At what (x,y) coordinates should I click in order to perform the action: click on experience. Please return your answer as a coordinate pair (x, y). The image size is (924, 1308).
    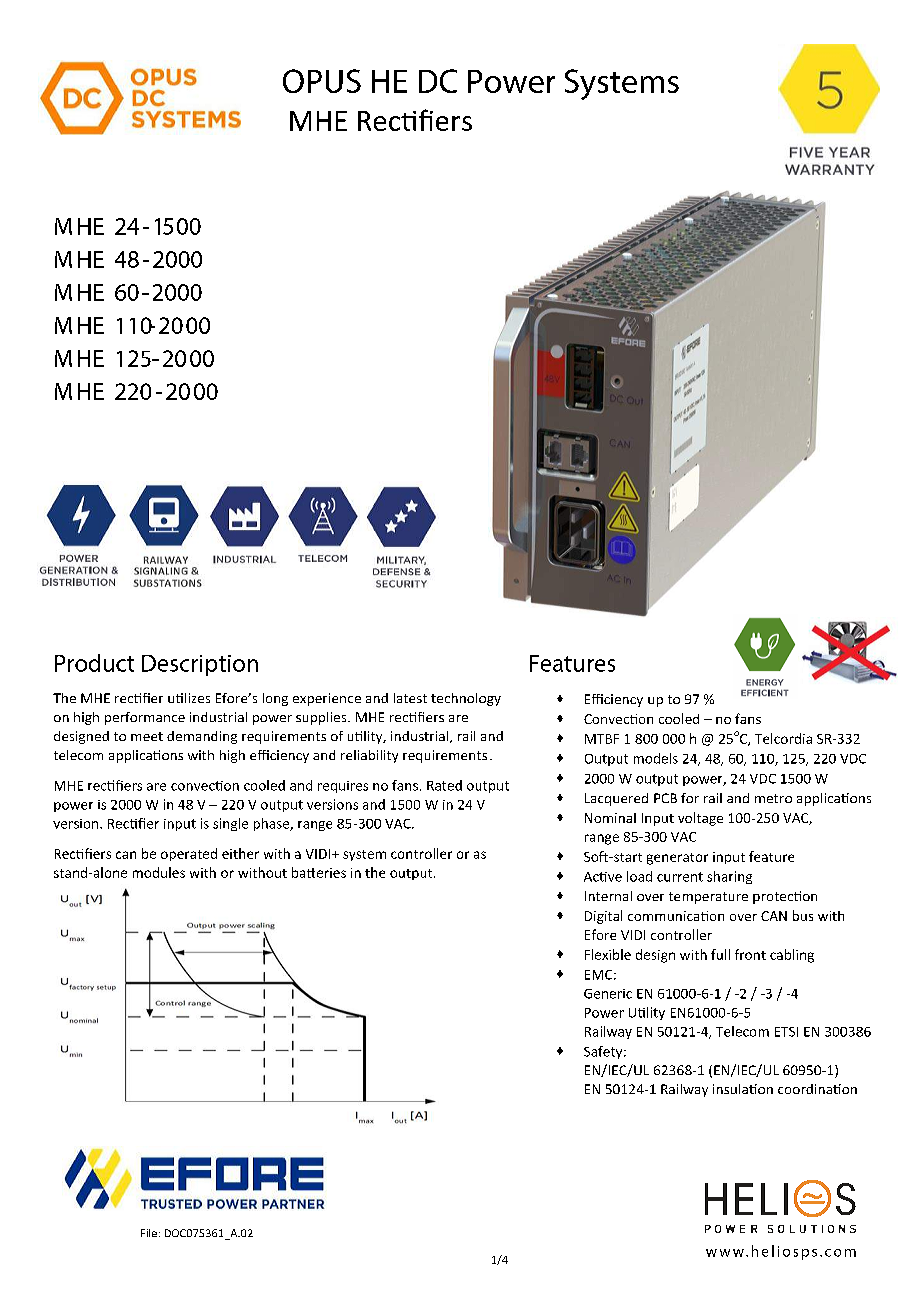
    Looking at the image, I should click on (327, 699).
